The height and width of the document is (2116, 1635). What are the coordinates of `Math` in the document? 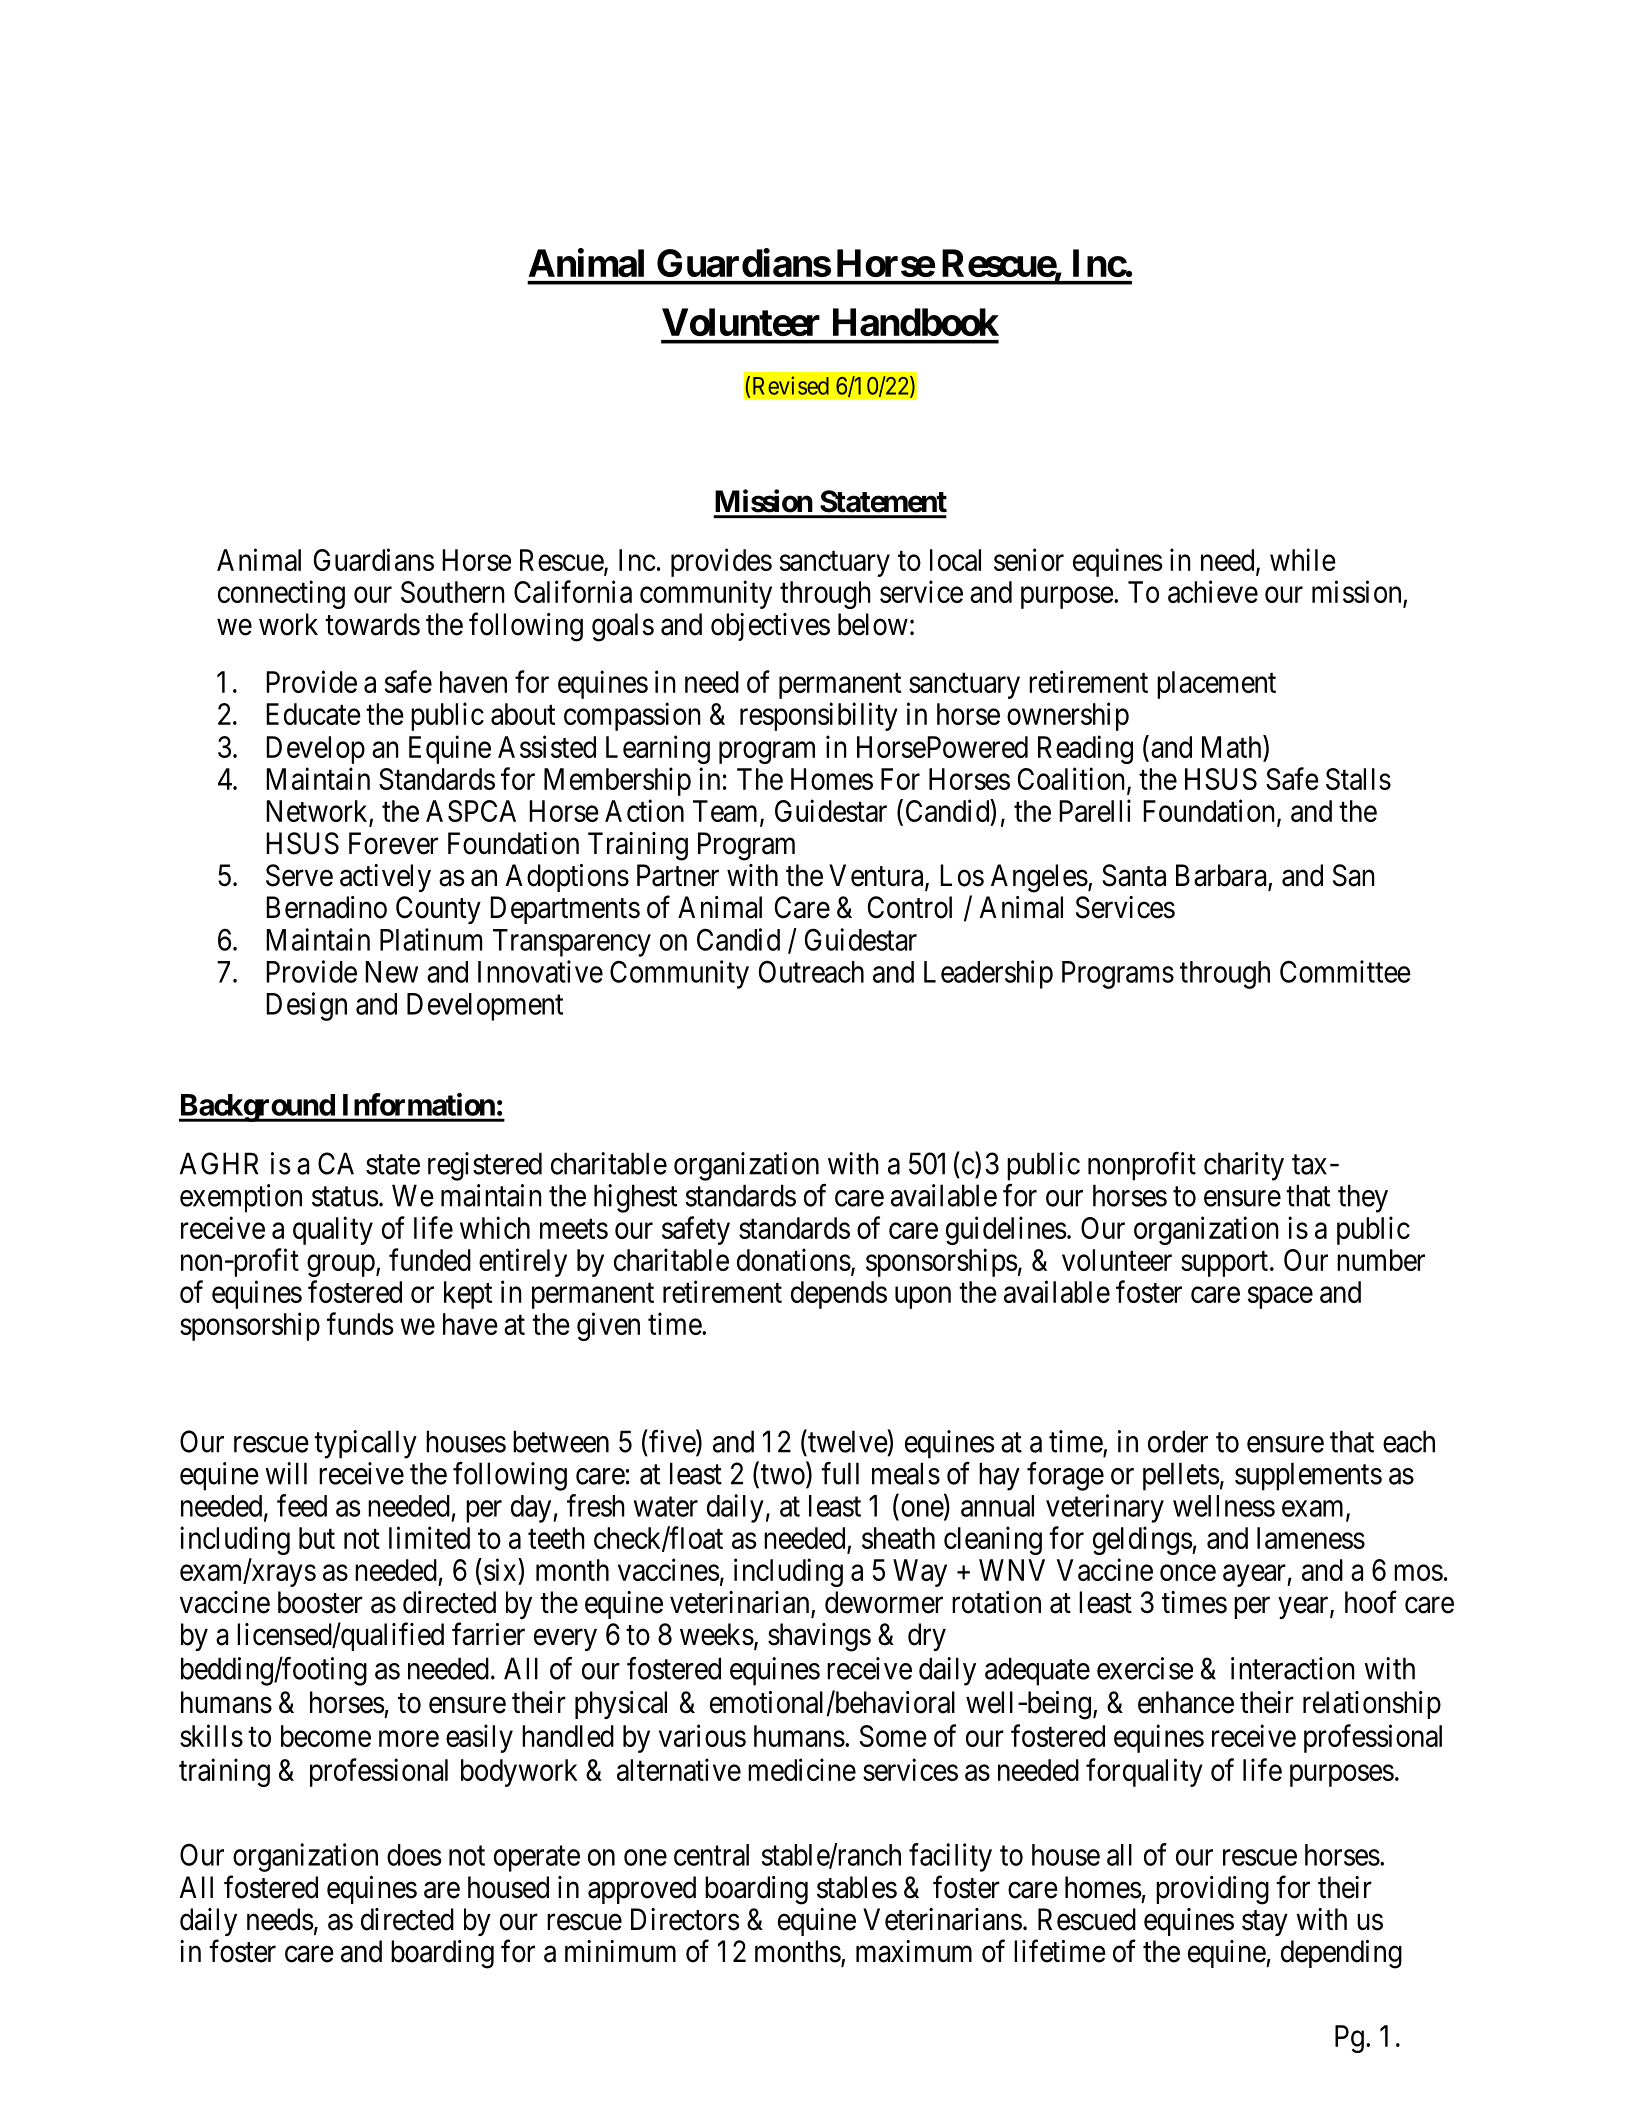 It's located at (1233, 746).
